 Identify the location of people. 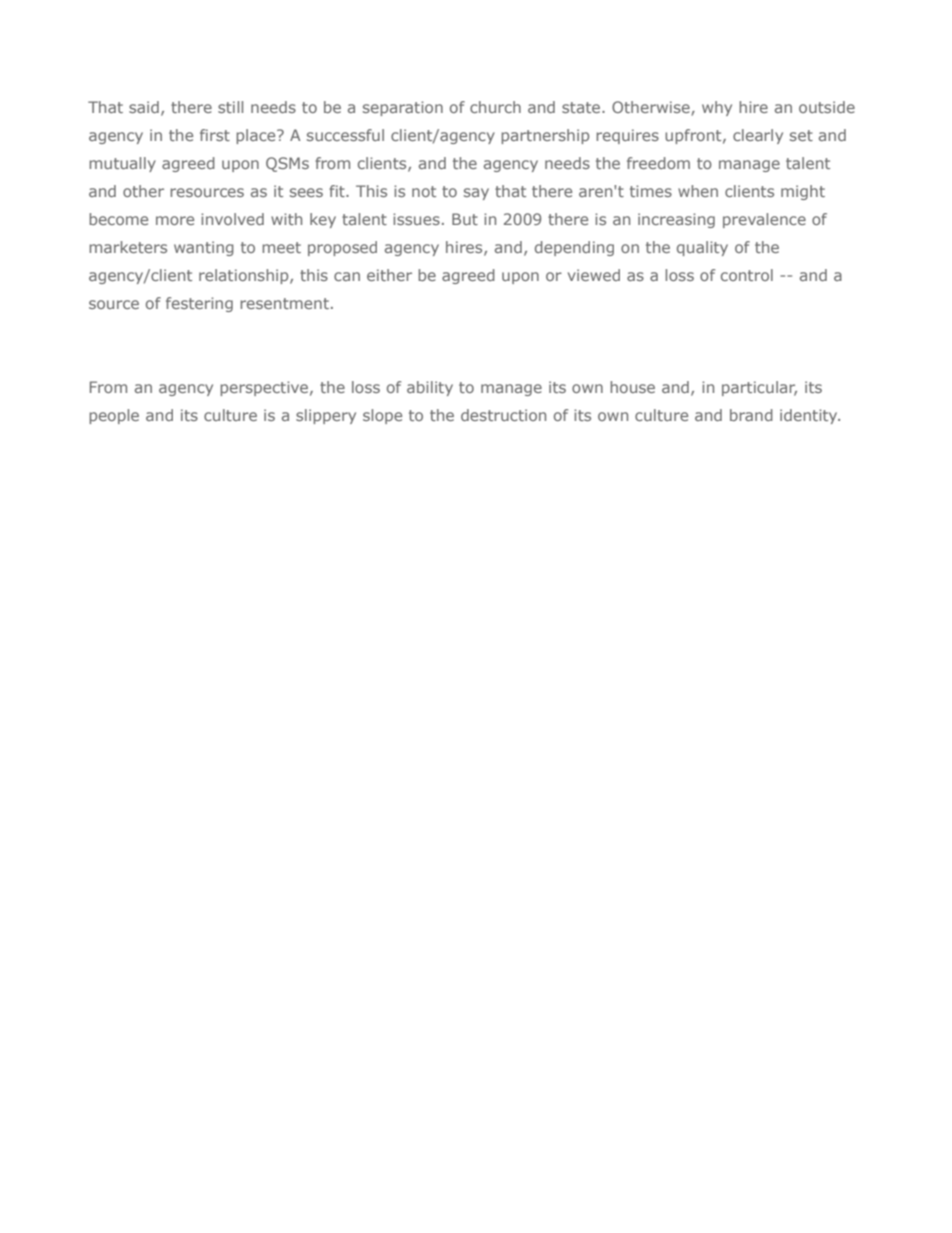
(114, 416).
